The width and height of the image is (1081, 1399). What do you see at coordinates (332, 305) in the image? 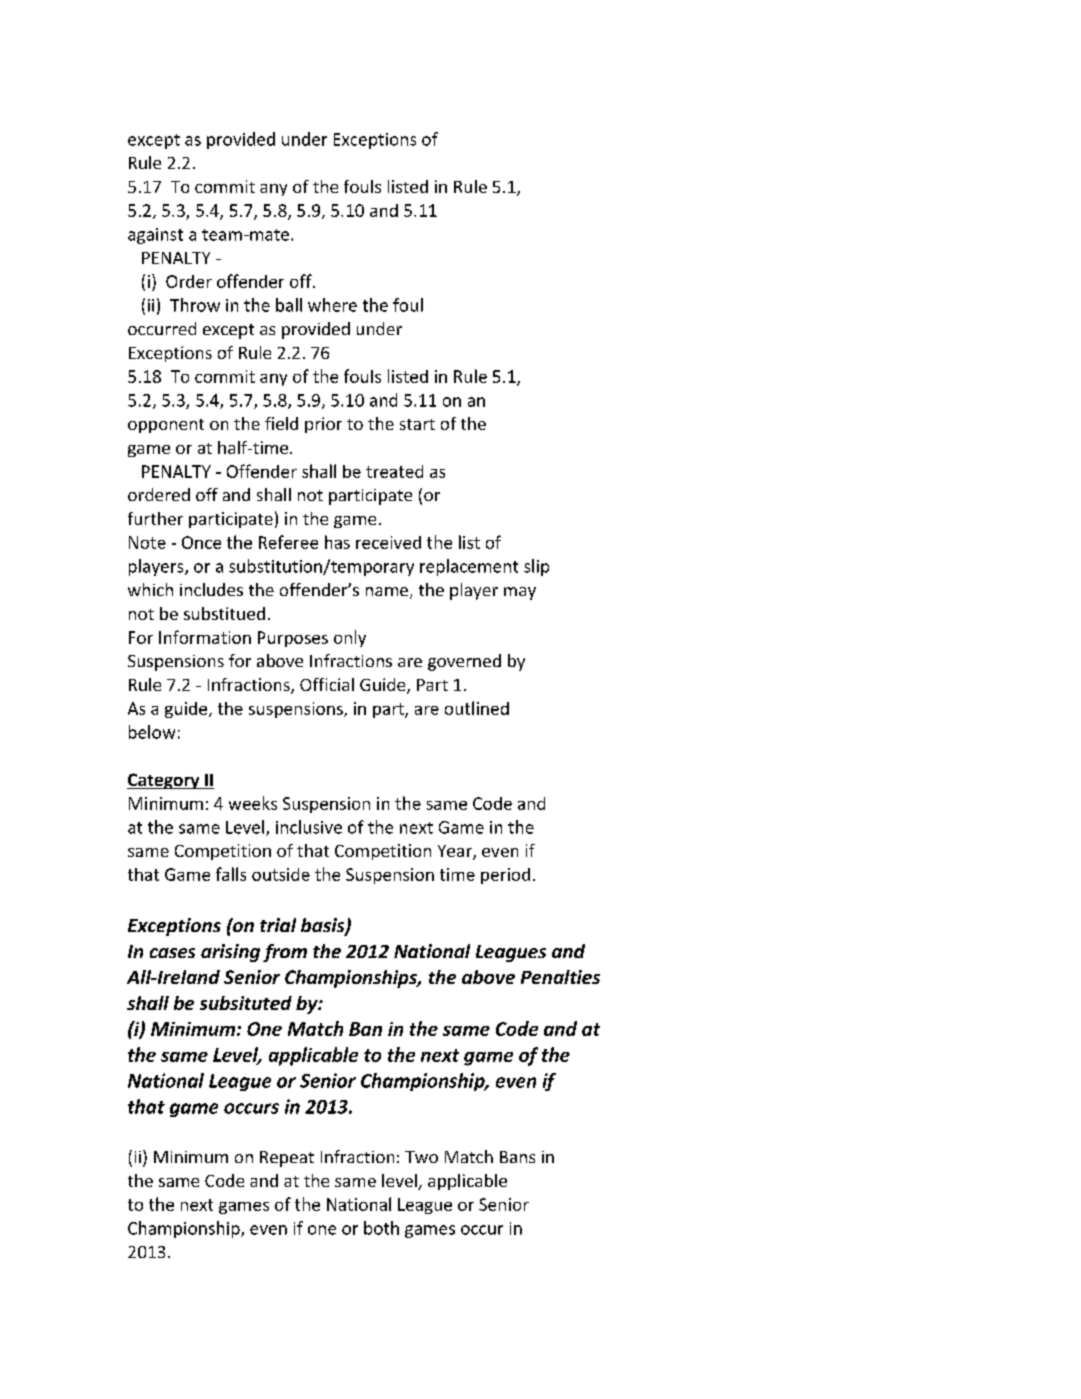
I see `where` at bounding box center [332, 305].
